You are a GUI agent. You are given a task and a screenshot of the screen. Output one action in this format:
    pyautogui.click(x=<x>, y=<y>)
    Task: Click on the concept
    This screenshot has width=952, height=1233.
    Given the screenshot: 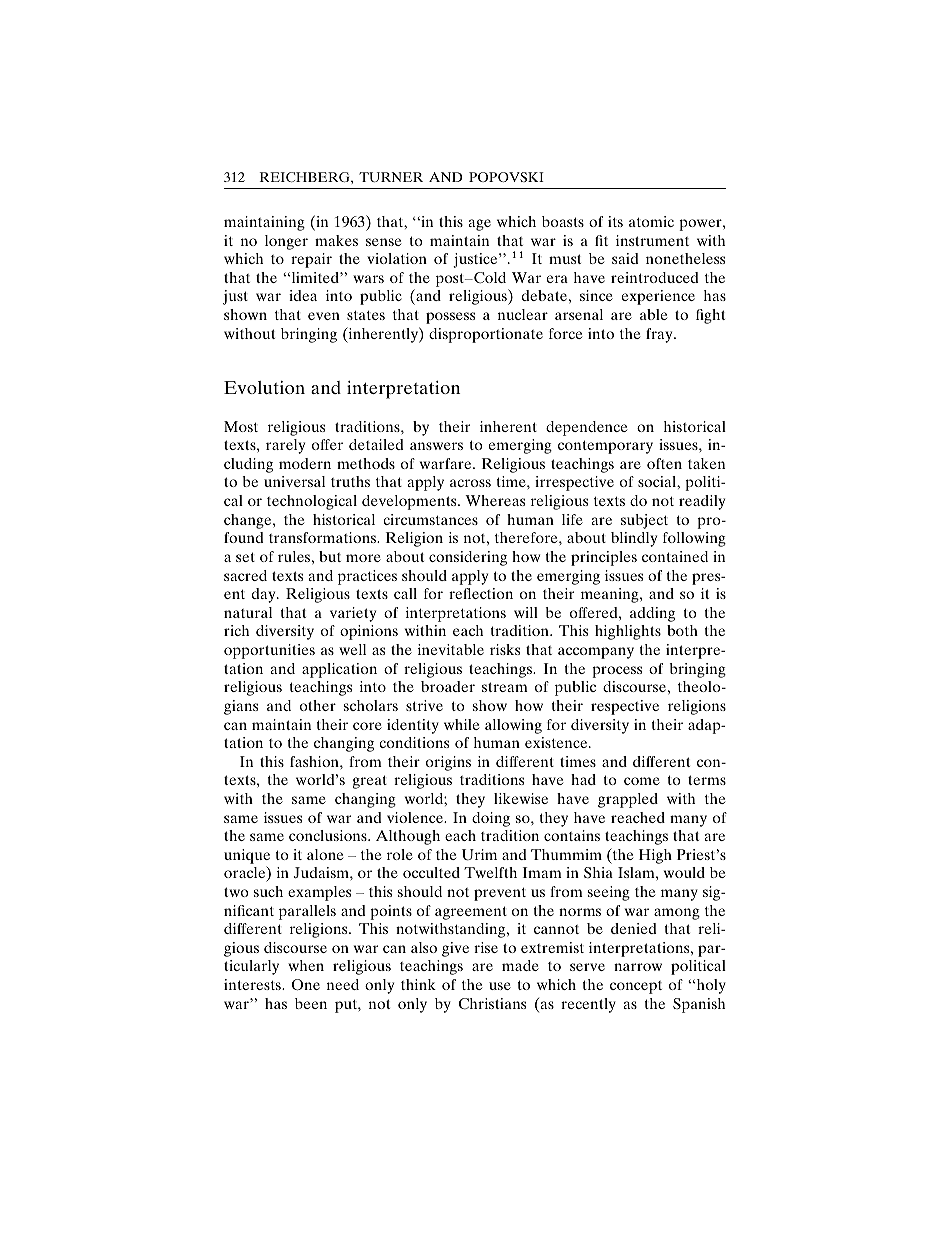 What is the action you would take?
    pyautogui.click(x=636, y=987)
